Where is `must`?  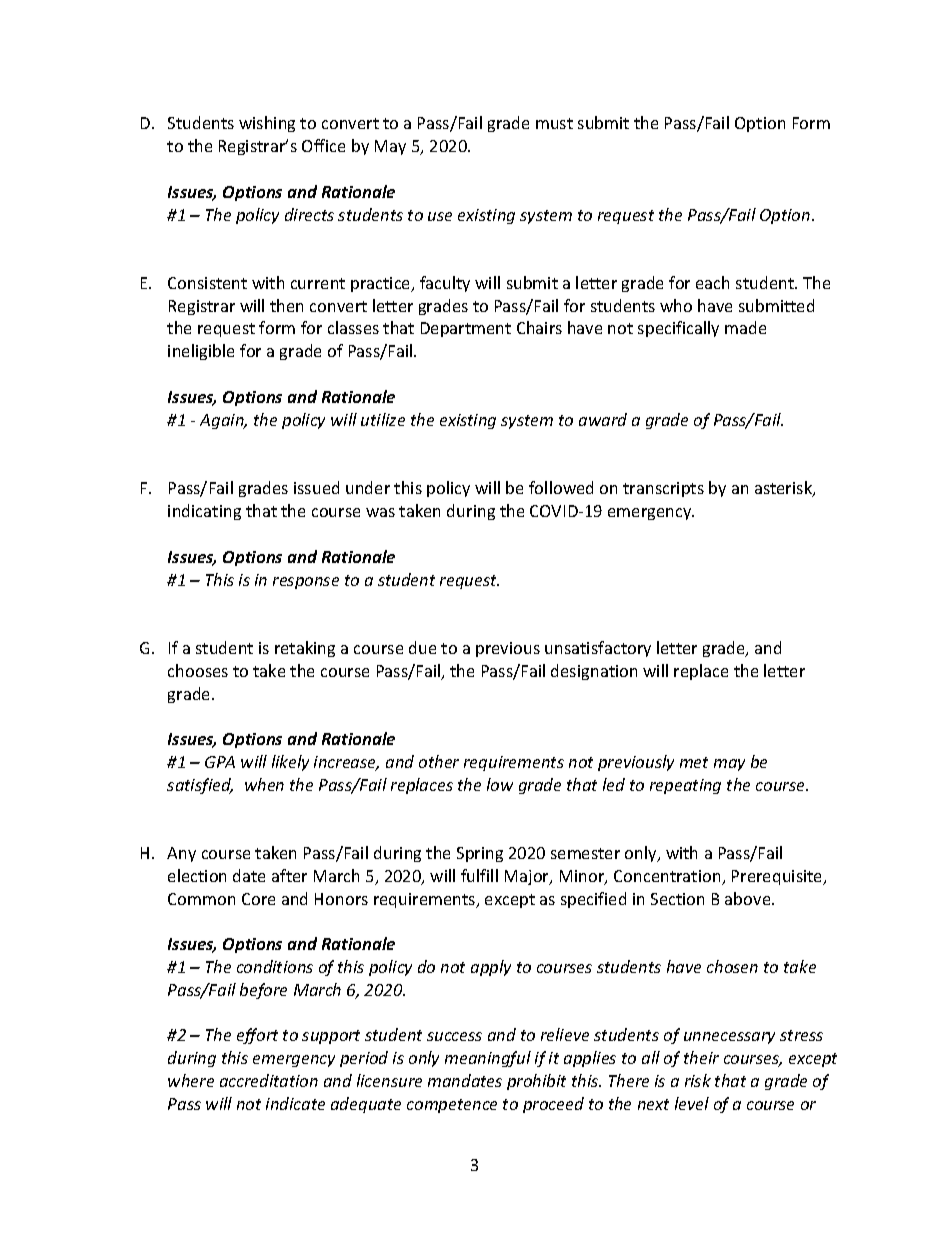 must is located at coordinates (554, 123).
